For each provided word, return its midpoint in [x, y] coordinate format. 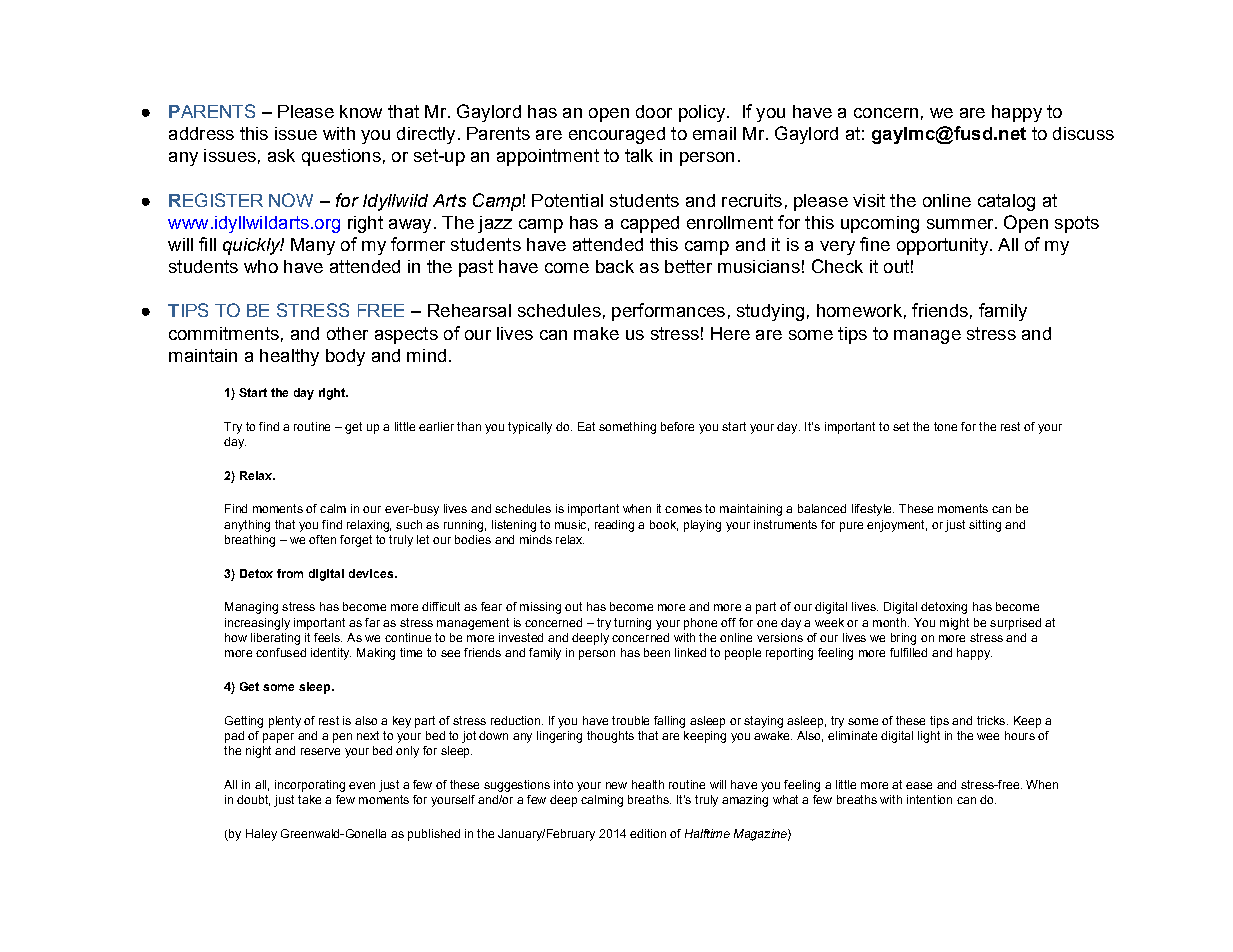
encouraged [617, 135]
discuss [1083, 133]
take [309, 799]
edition [648, 833]
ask [281, 155]
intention [929, 799]
